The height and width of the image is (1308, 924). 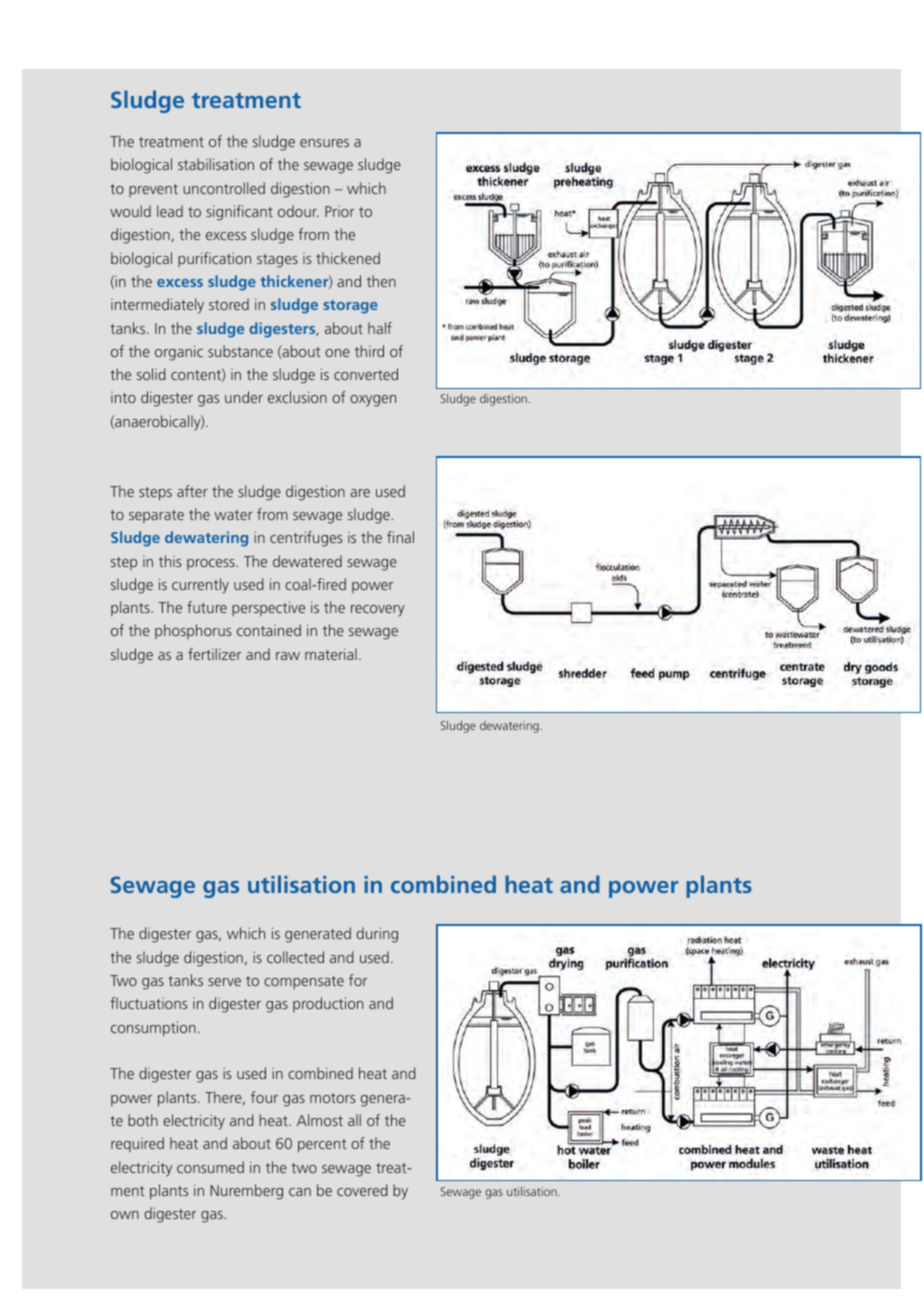 I want to click on separate, so click(x=156, y=516).
